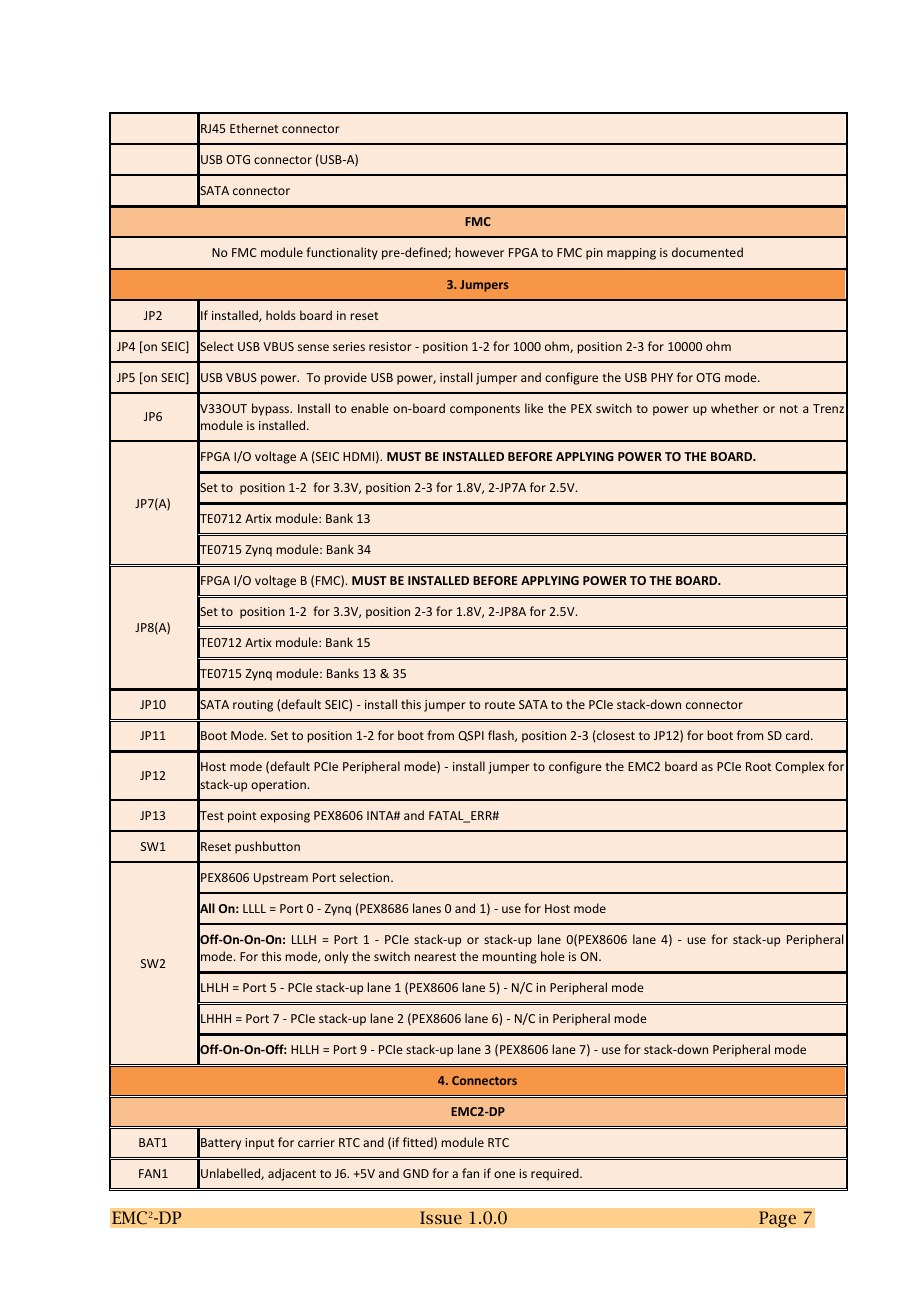 This document has width=924, height=1308. I want to click on routing, so click(253, 706).
